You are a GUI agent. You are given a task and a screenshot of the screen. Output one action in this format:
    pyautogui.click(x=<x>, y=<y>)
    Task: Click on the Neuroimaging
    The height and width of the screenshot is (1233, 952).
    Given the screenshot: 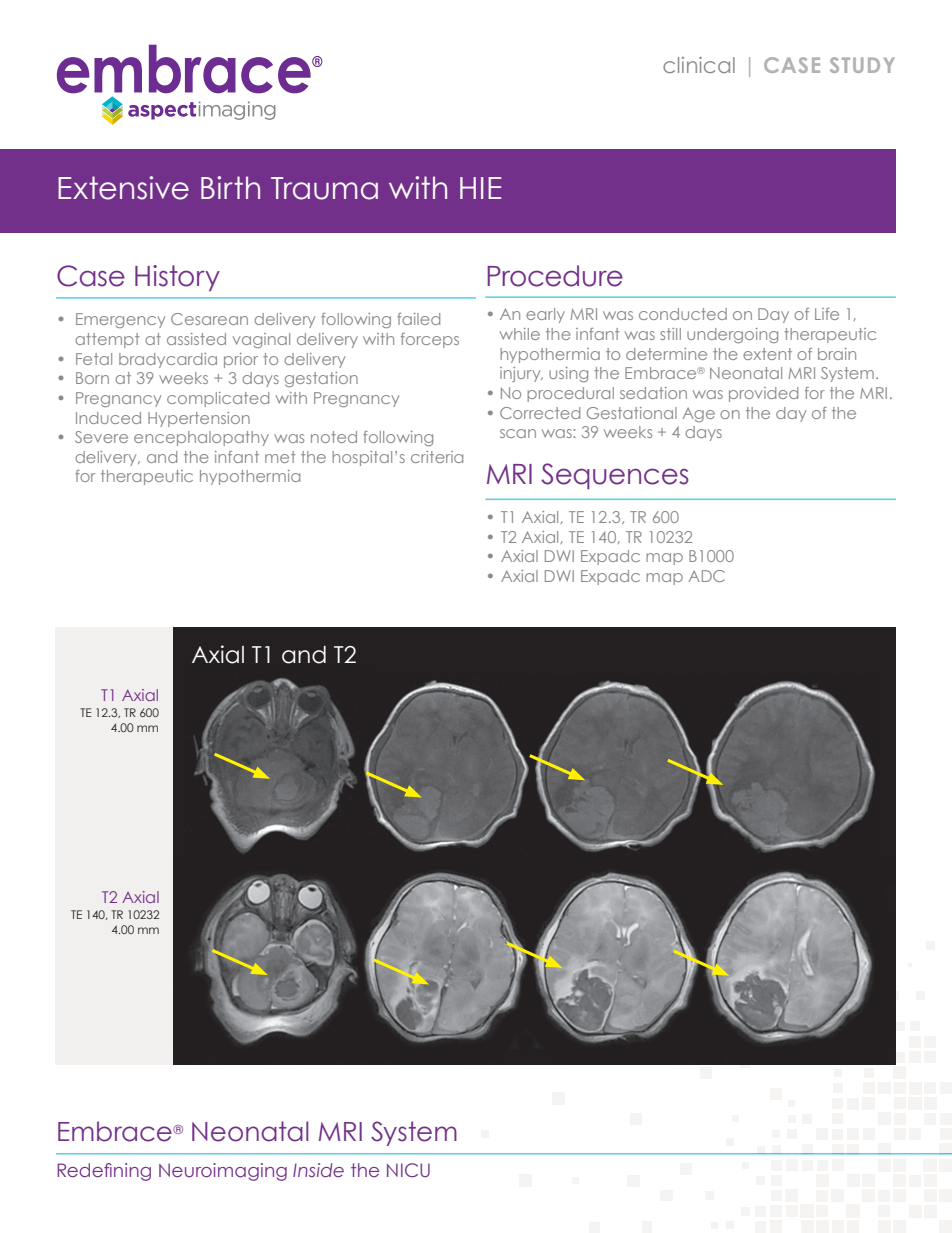 What is the action you would take?
    pyautogui.click(x=223, y=1172)
